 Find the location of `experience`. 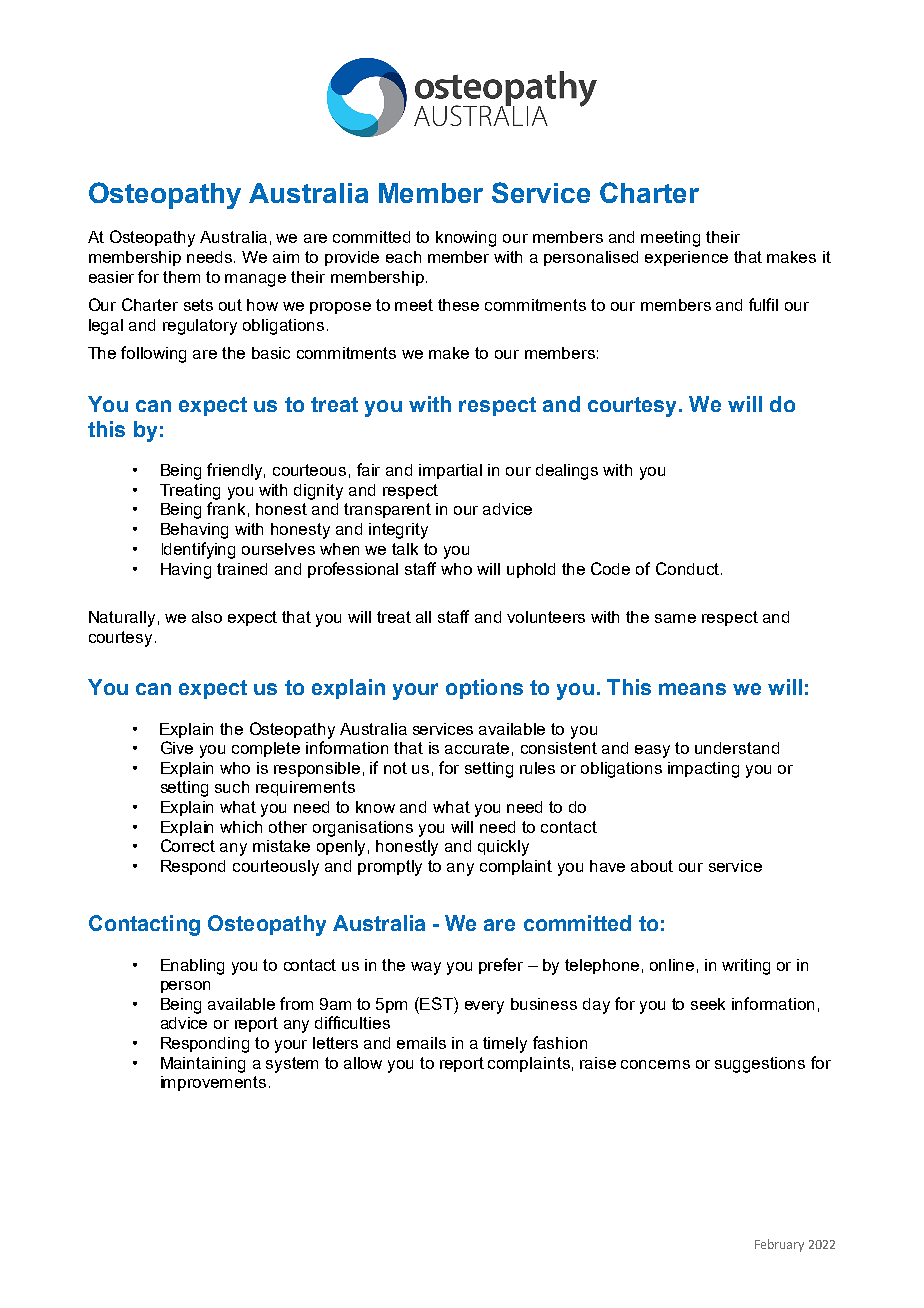

experience is located at coordinates (686, 258).
